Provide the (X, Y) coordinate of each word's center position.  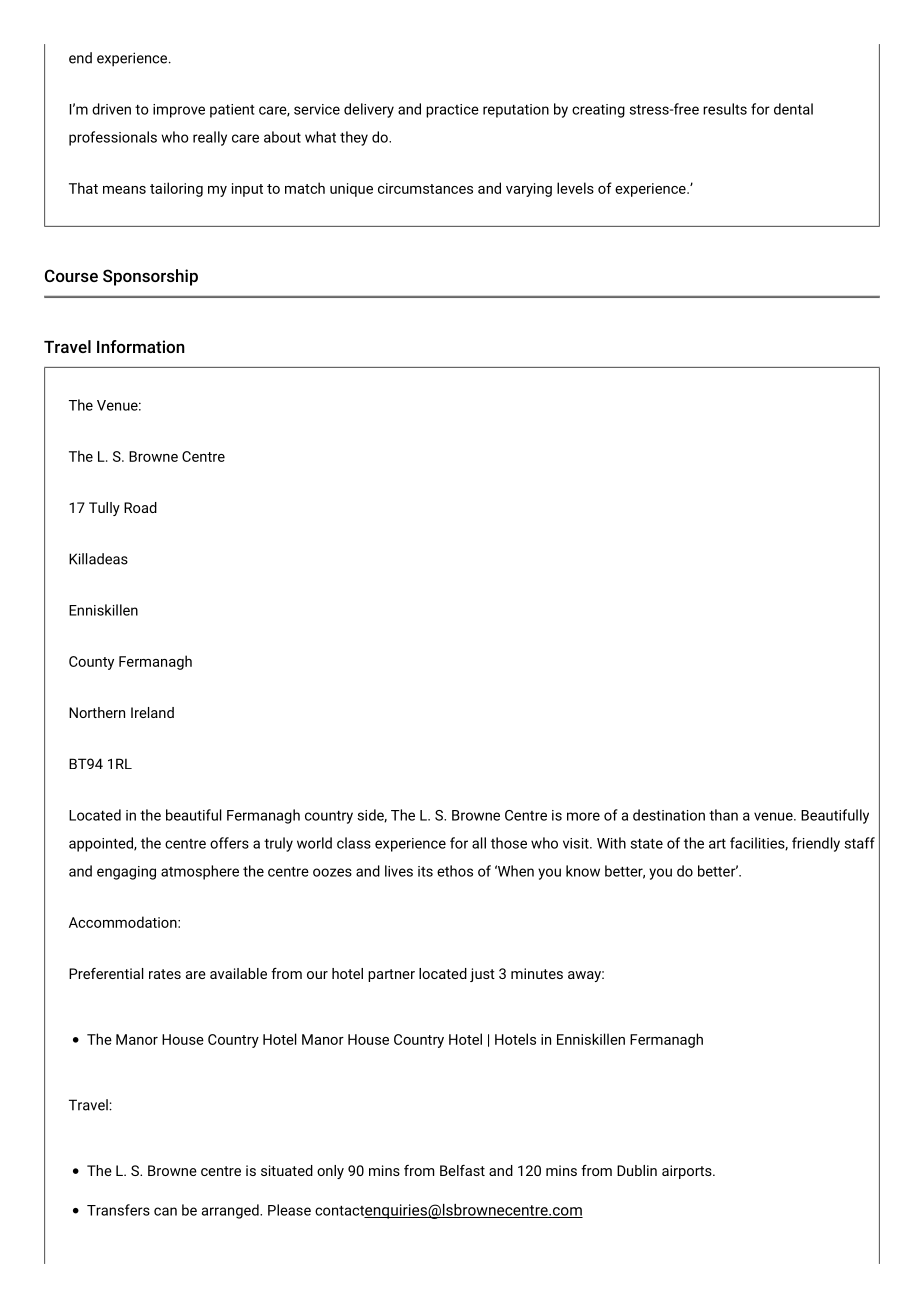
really (210, 138)
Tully (104, 509)
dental (793, 109)
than (723, 815)
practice (452, 111)
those (509, 843)
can (165, 1211)
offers (229, 843)
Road (140, 507)
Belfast (462, 1170)
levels (575, 188)
